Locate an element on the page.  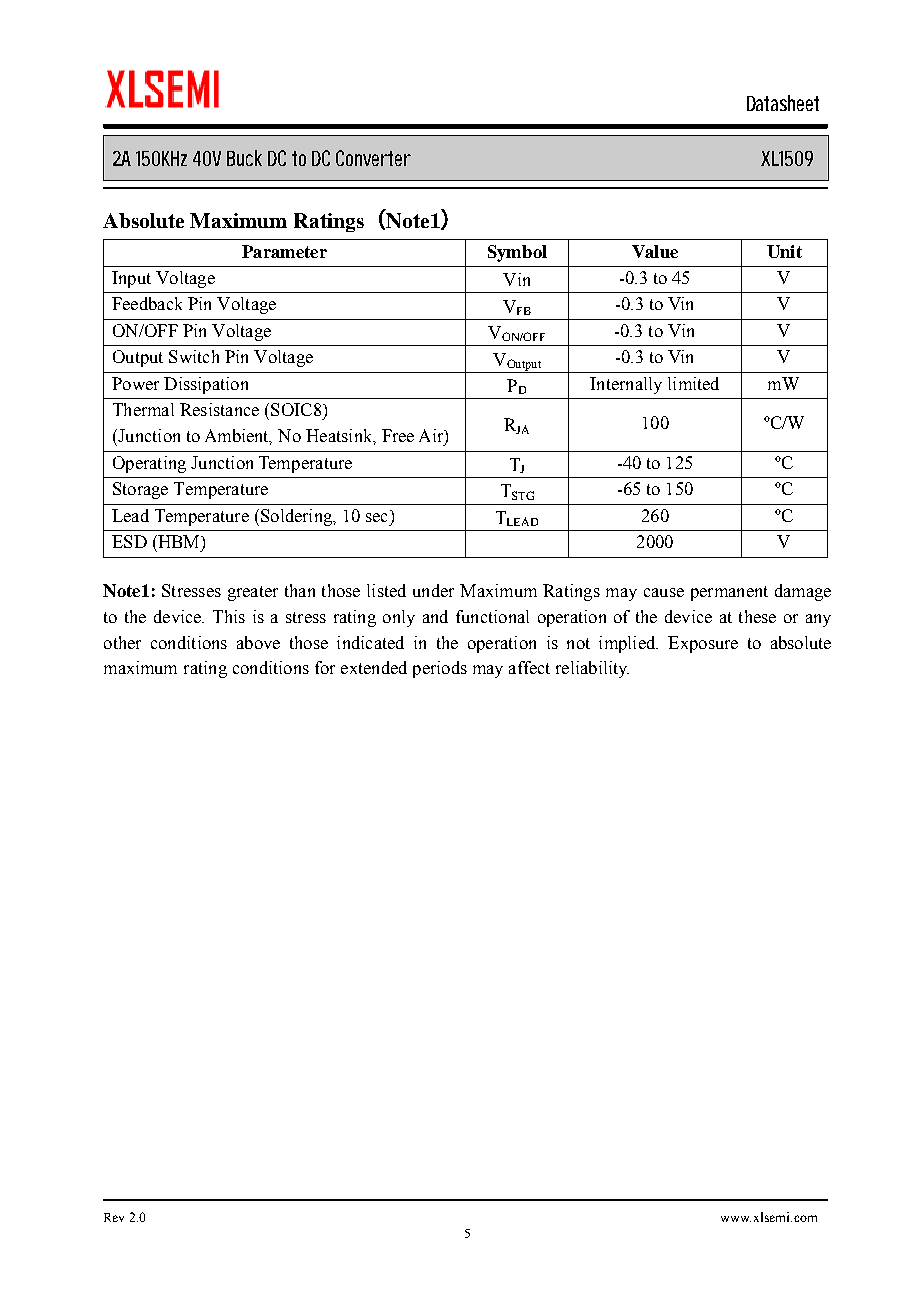
reliability is located at coordinates (592, 669).
